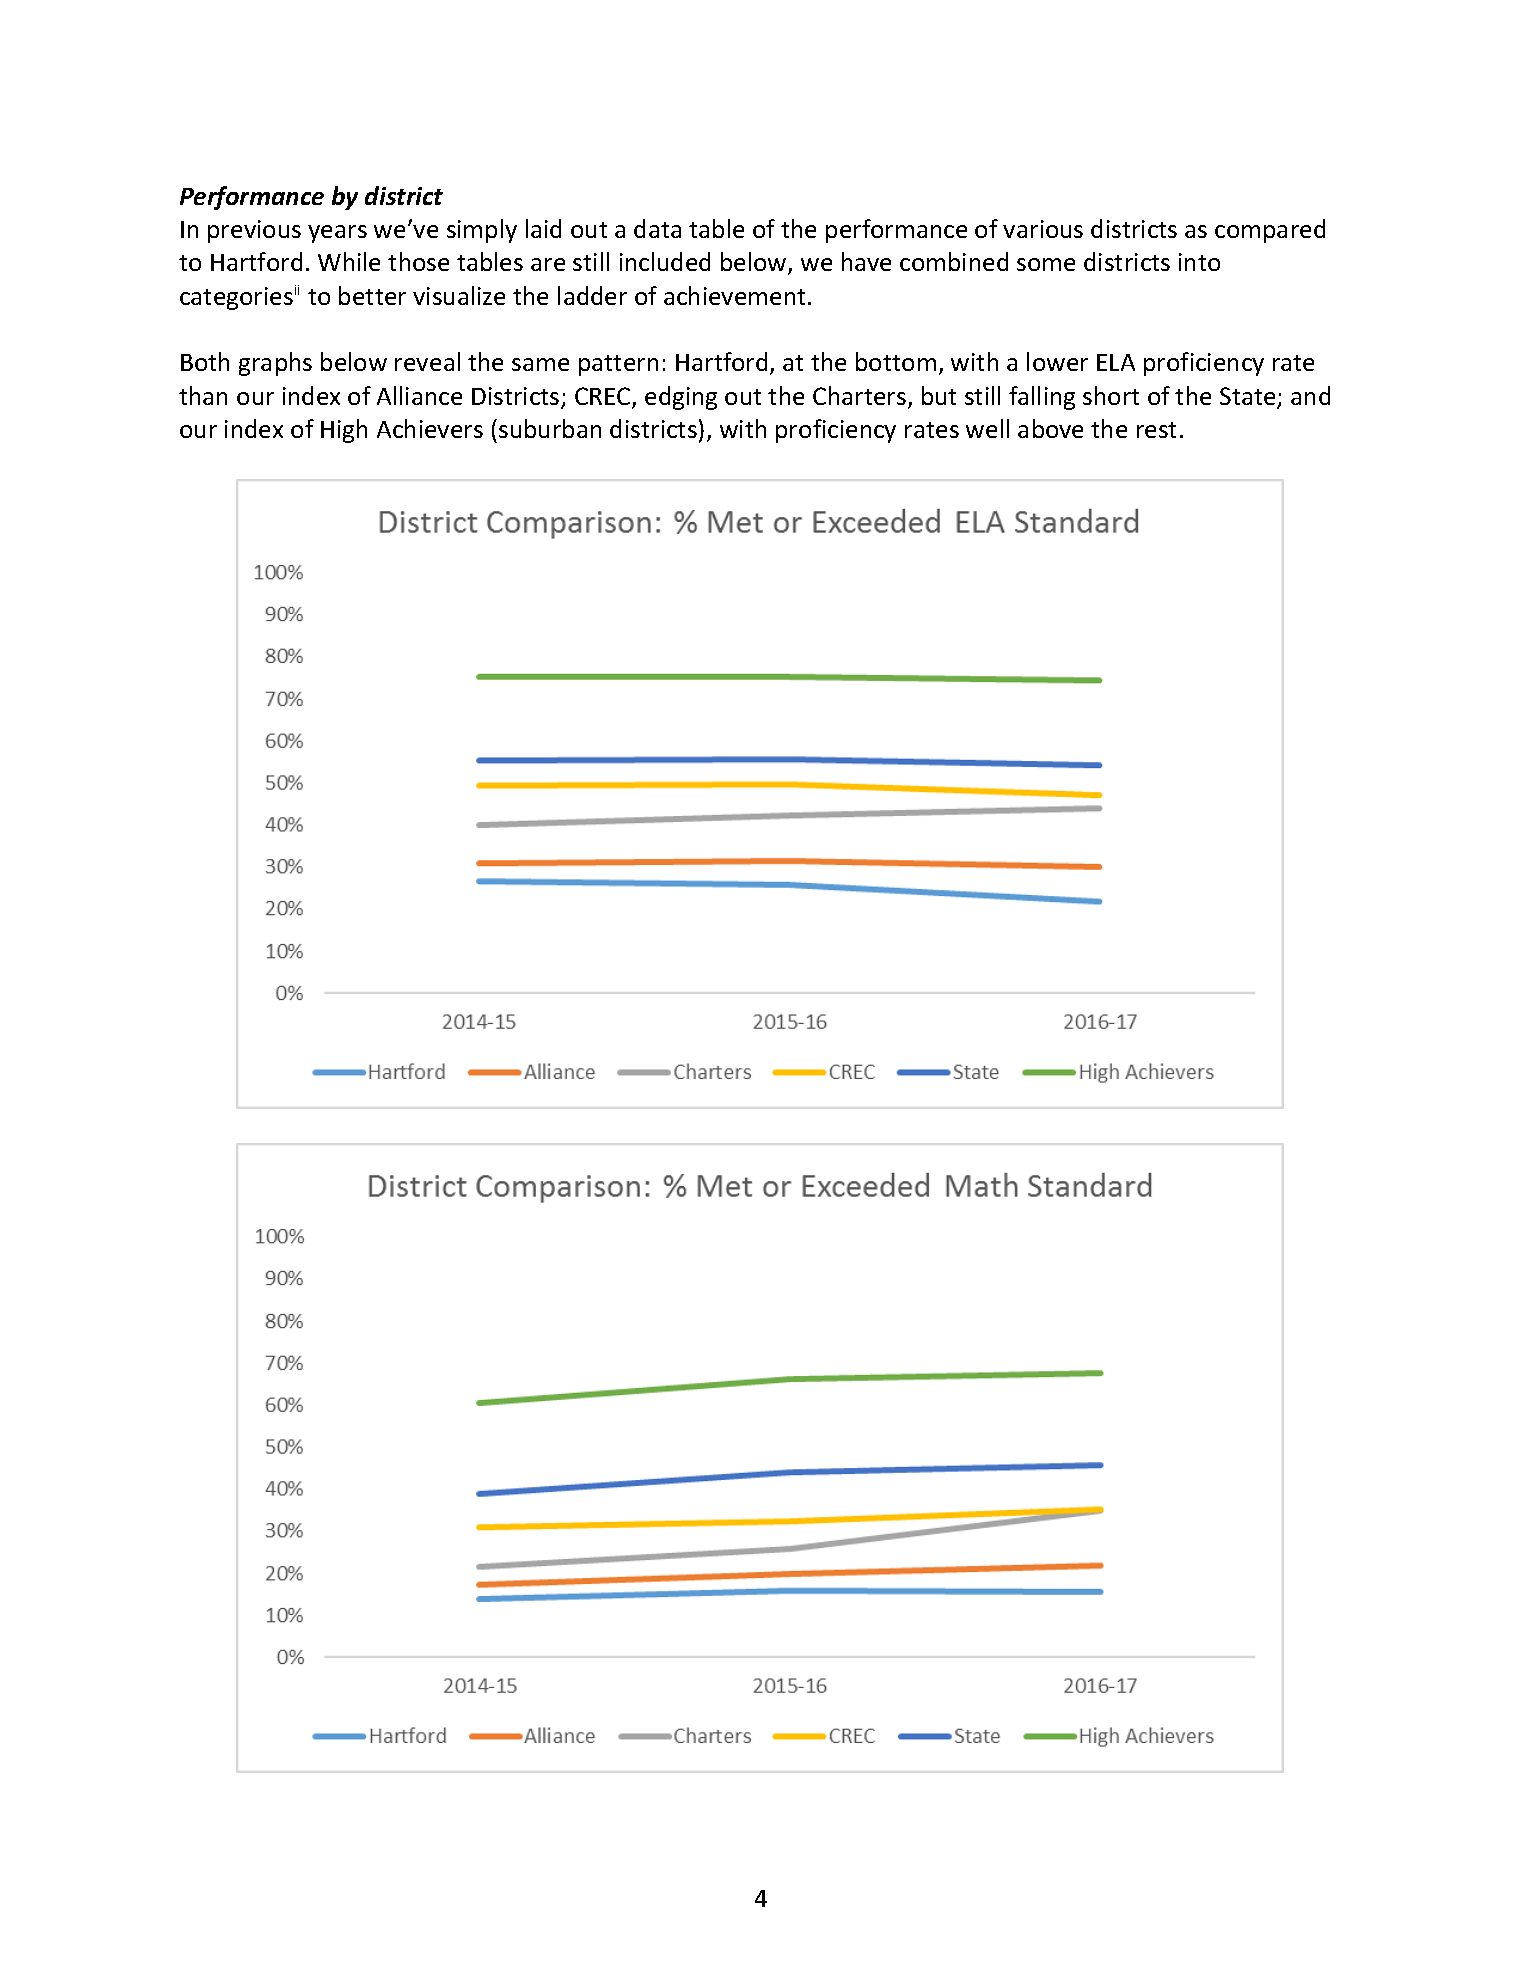  Describe the element at coordinates (344, 431) in the screenshot. I see `High` at that location.
